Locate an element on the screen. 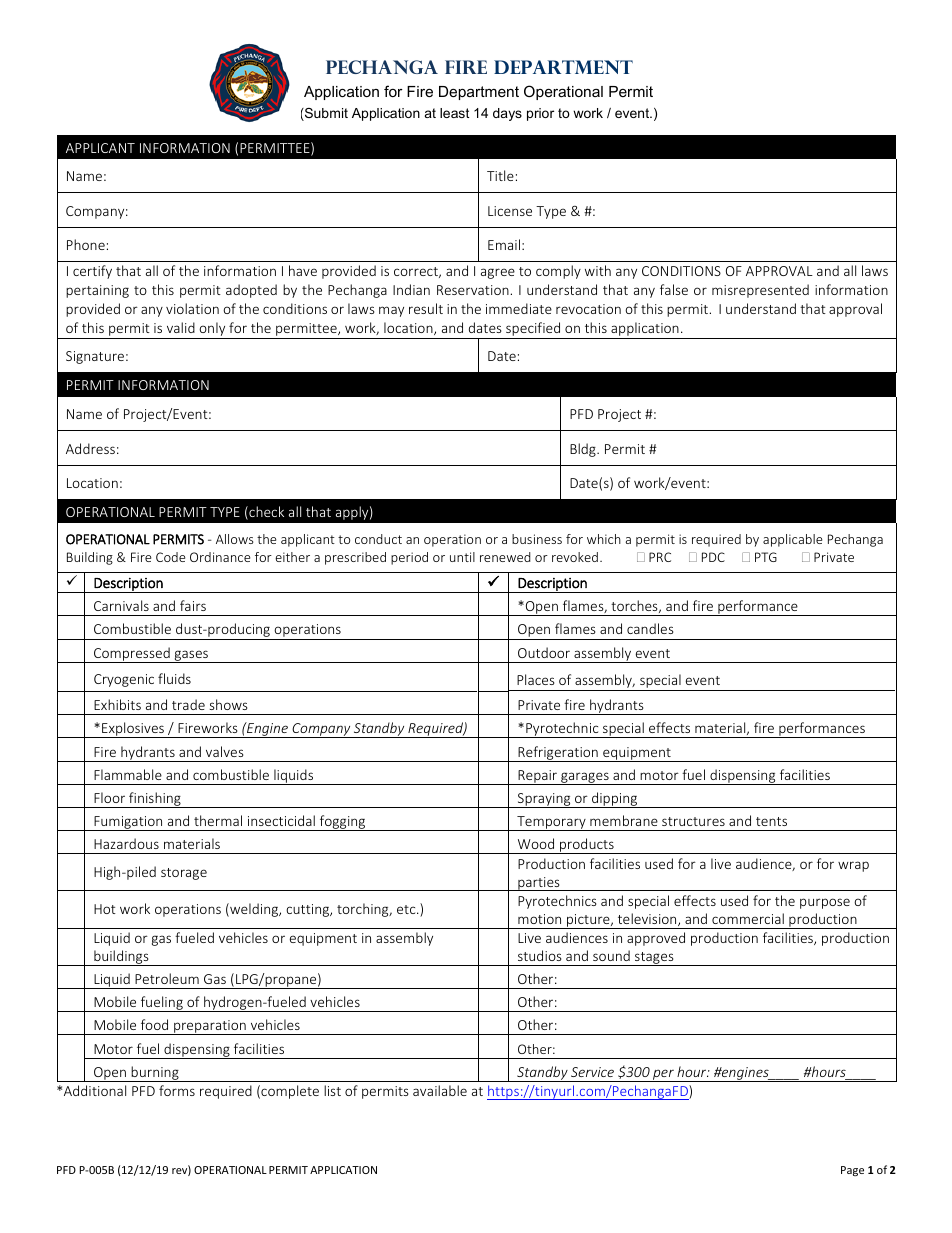 Image resolution: width=952 pixels, height=1233 pixels. false is located at coordinates (674, 289).
